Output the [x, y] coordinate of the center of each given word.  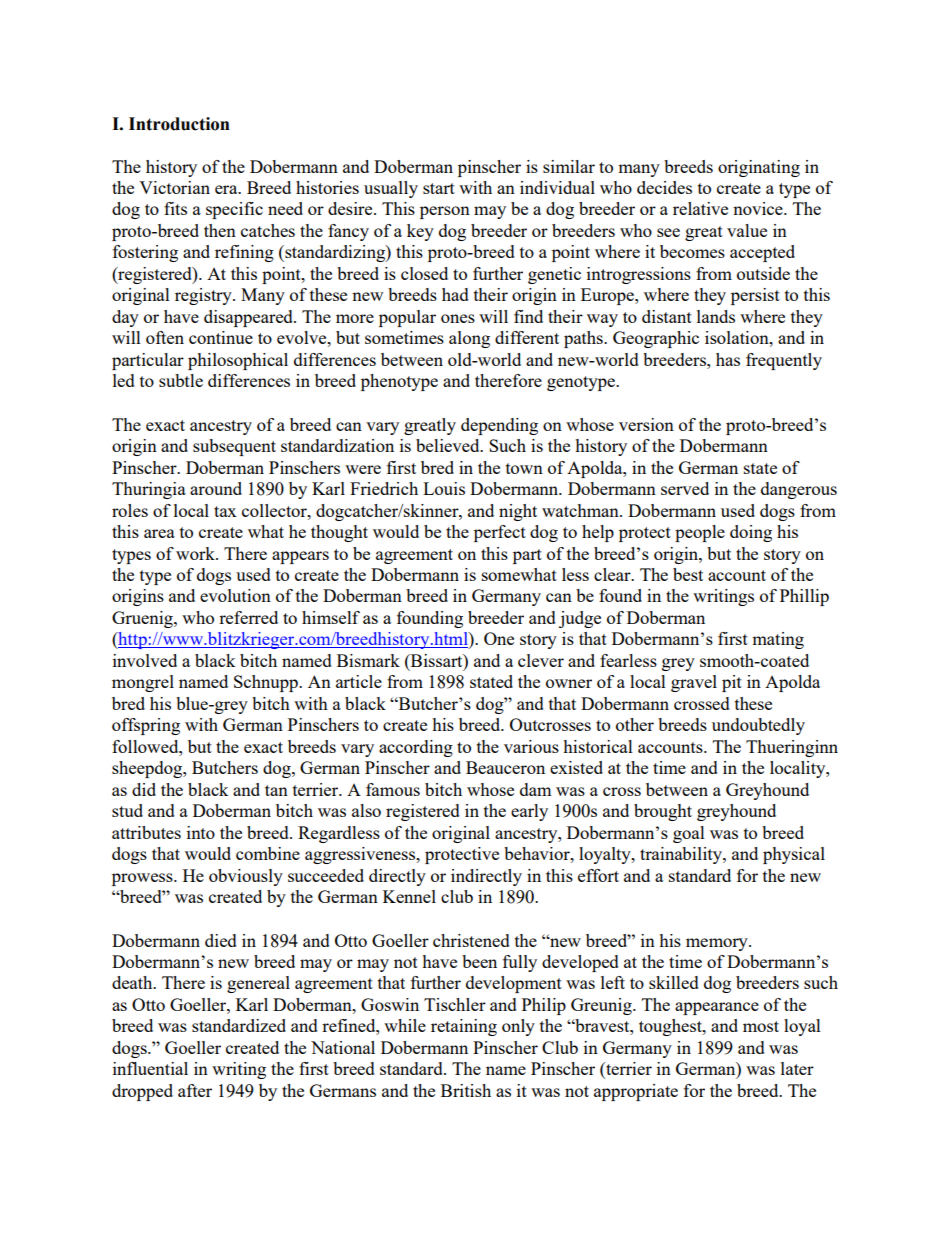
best [688, 574]
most [761, 1026]
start [439, 188]
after [195, 1090]
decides [664, 187]
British [466, 1090]
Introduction [179, 124]
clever [541, 660]
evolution [235, 595]
